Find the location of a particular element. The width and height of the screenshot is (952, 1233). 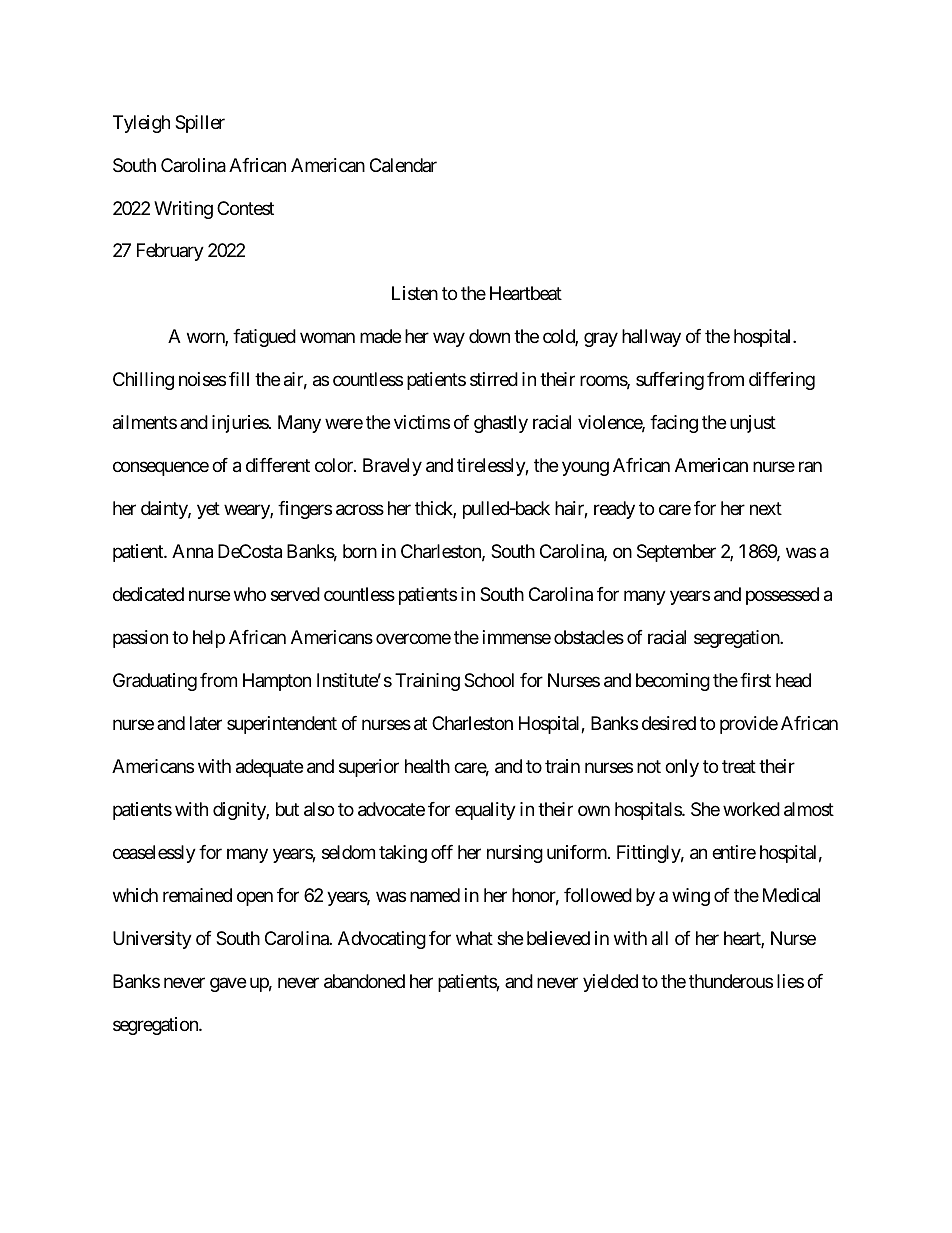

Spiller is located at coordinates (200, 124).
